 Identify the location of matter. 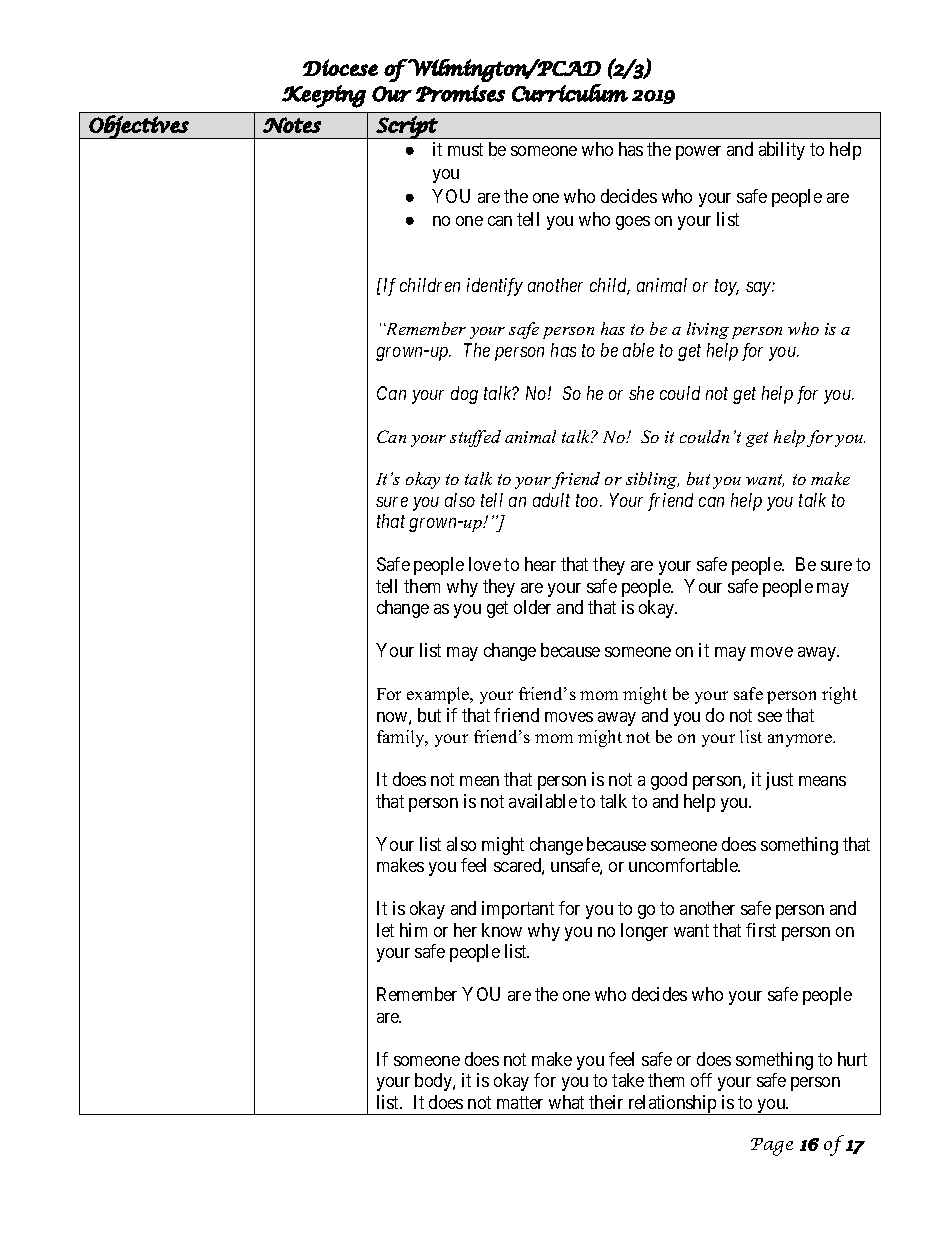
(520, 1102).
